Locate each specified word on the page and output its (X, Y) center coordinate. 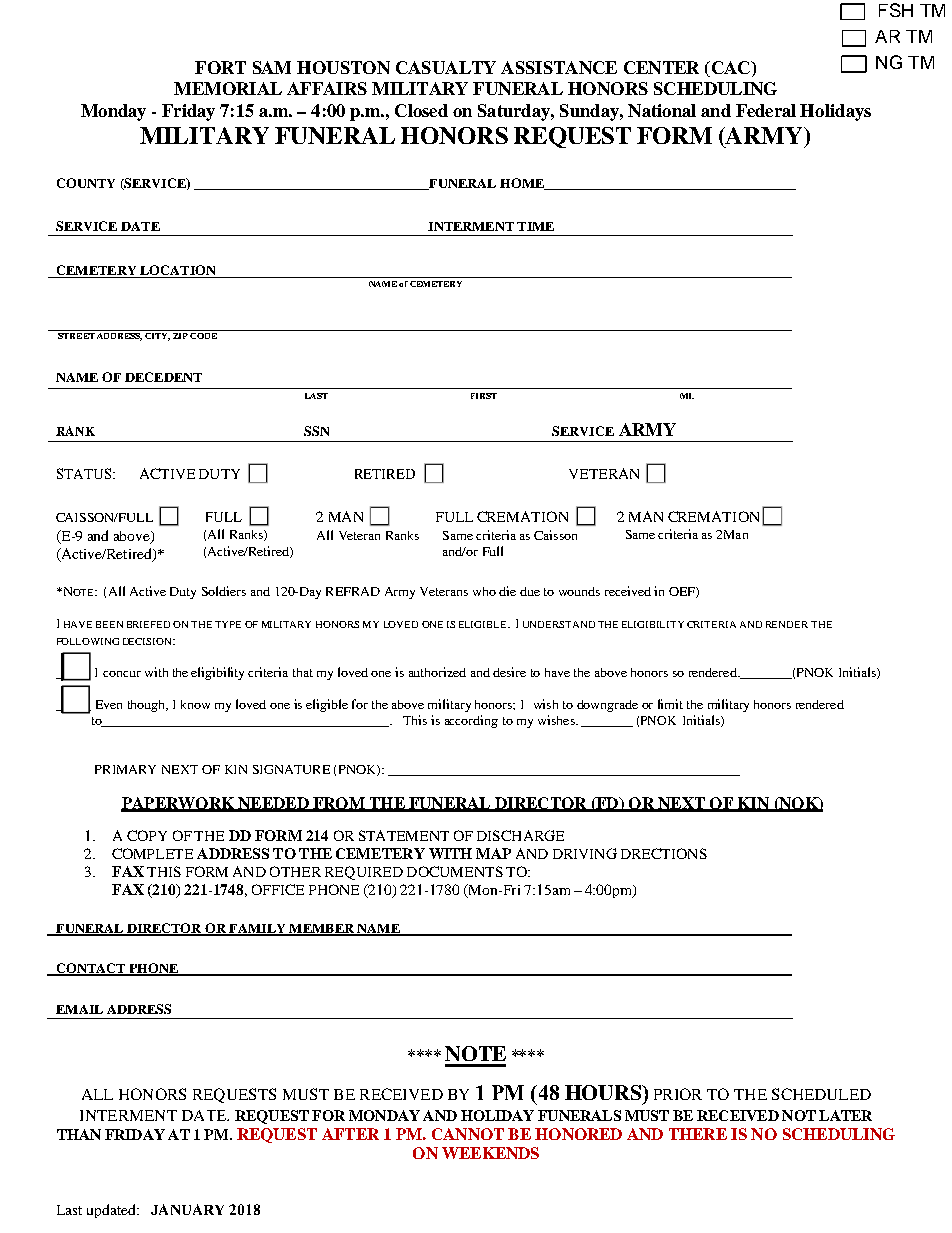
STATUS (84, 473)
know (195, 704)
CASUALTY (446, 67)
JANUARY (187, 1209)
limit (670, 704)
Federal (766, 110)
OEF (683, 592)
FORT (220, 67)
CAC (731, 69)
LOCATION (178, 271)
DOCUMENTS (455, 871)
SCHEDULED (821, 1094)
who (484, 591)
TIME (535, 226)
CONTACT (90, 969)
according (471, 721)
